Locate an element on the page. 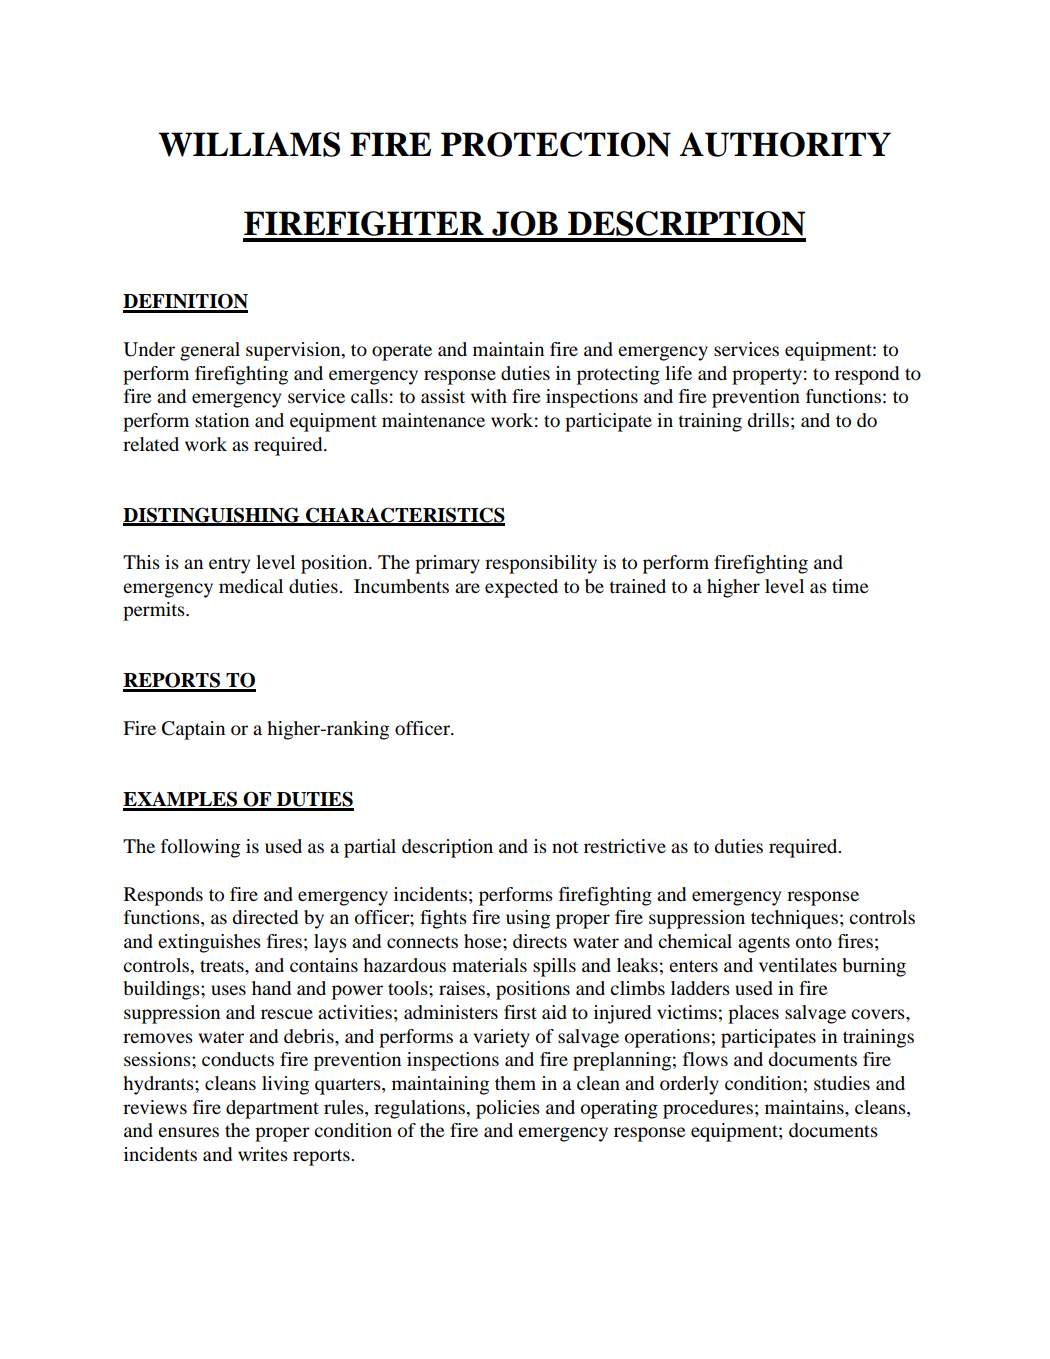  permits is located at coordinates (155, 611).
